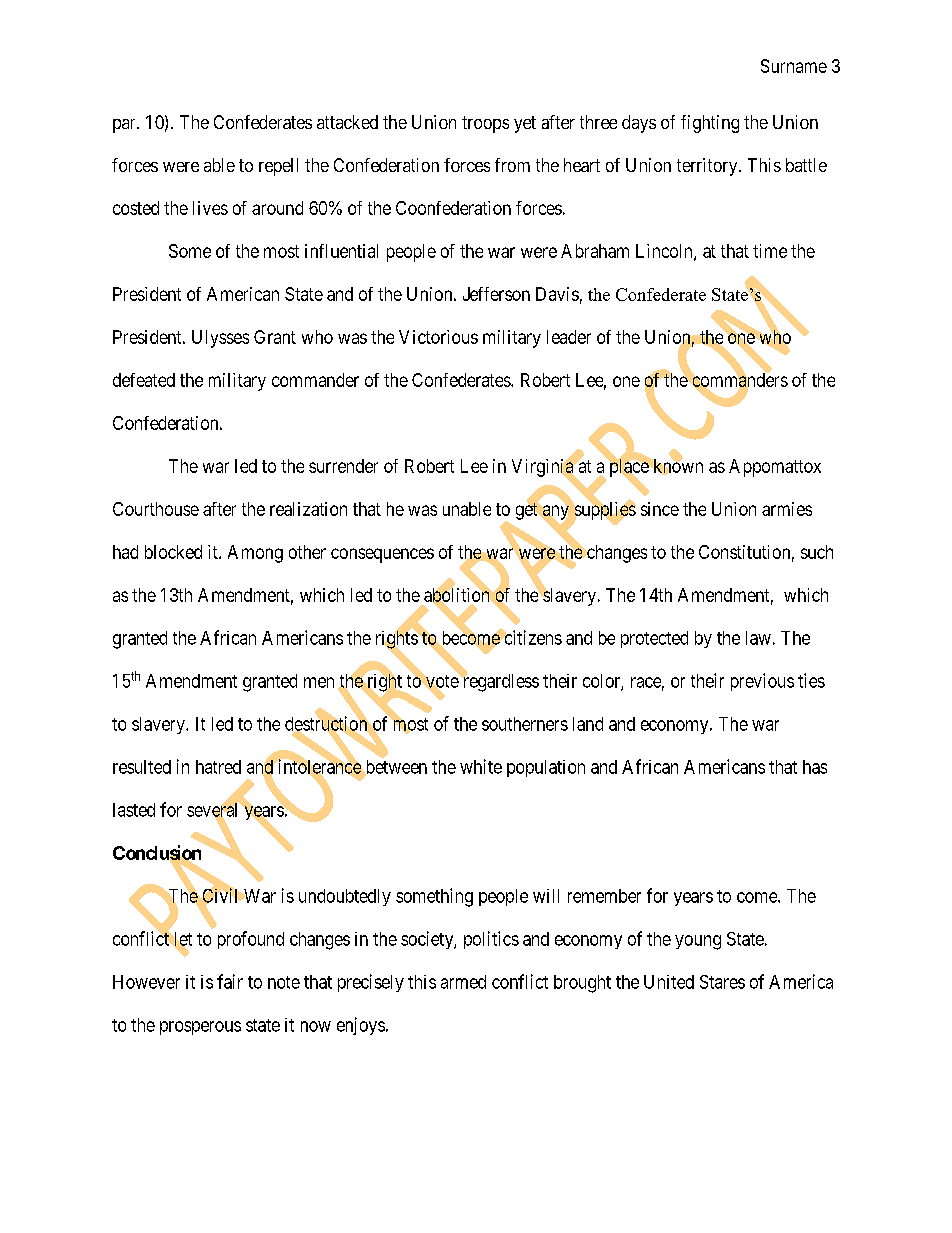 This screenshot has height=1233, width=952. Describe the element at coordinates (710, 124) in the screenshot. I see `fighting` at that location.
